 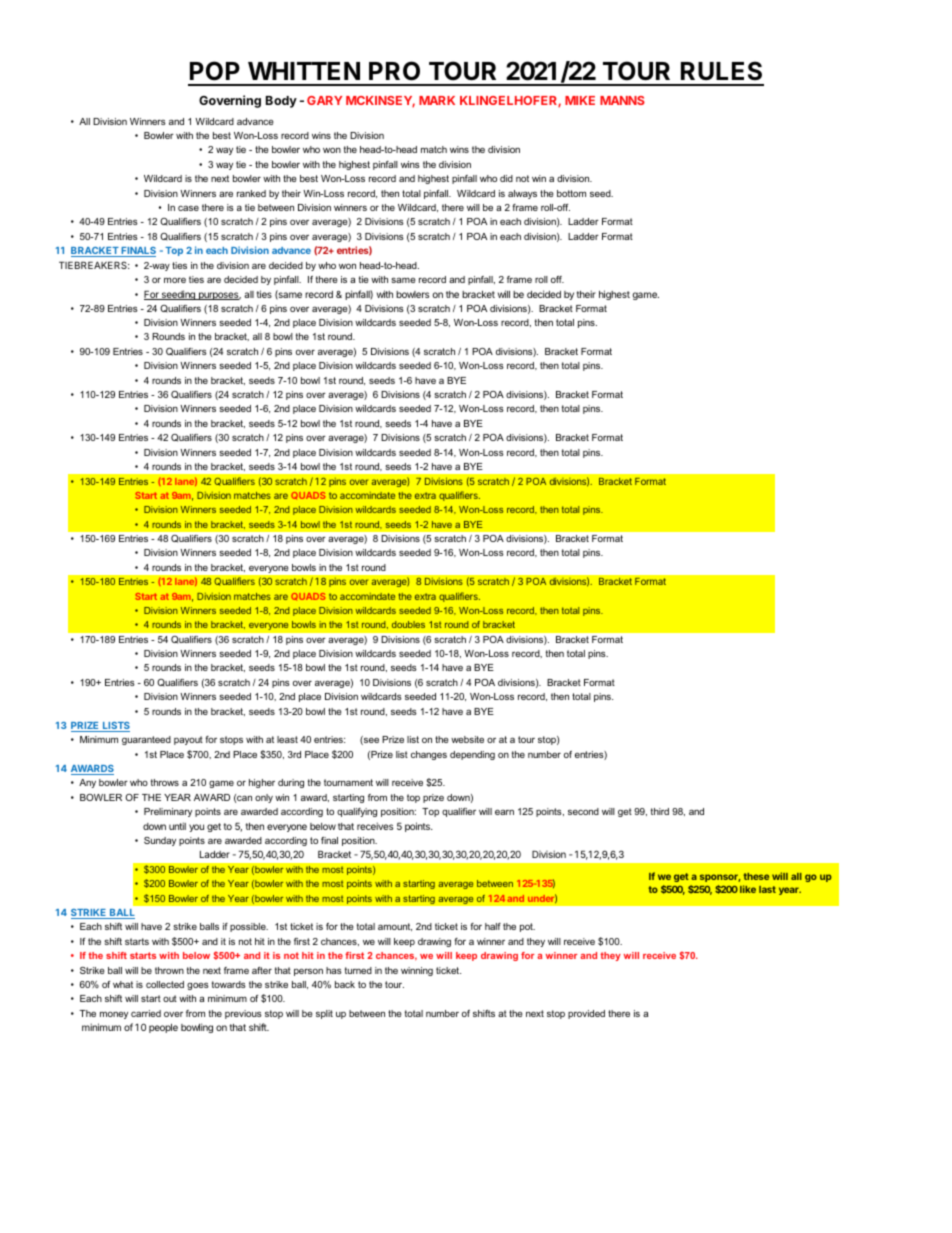 I want to click on website, so click(x=467, y=739).
